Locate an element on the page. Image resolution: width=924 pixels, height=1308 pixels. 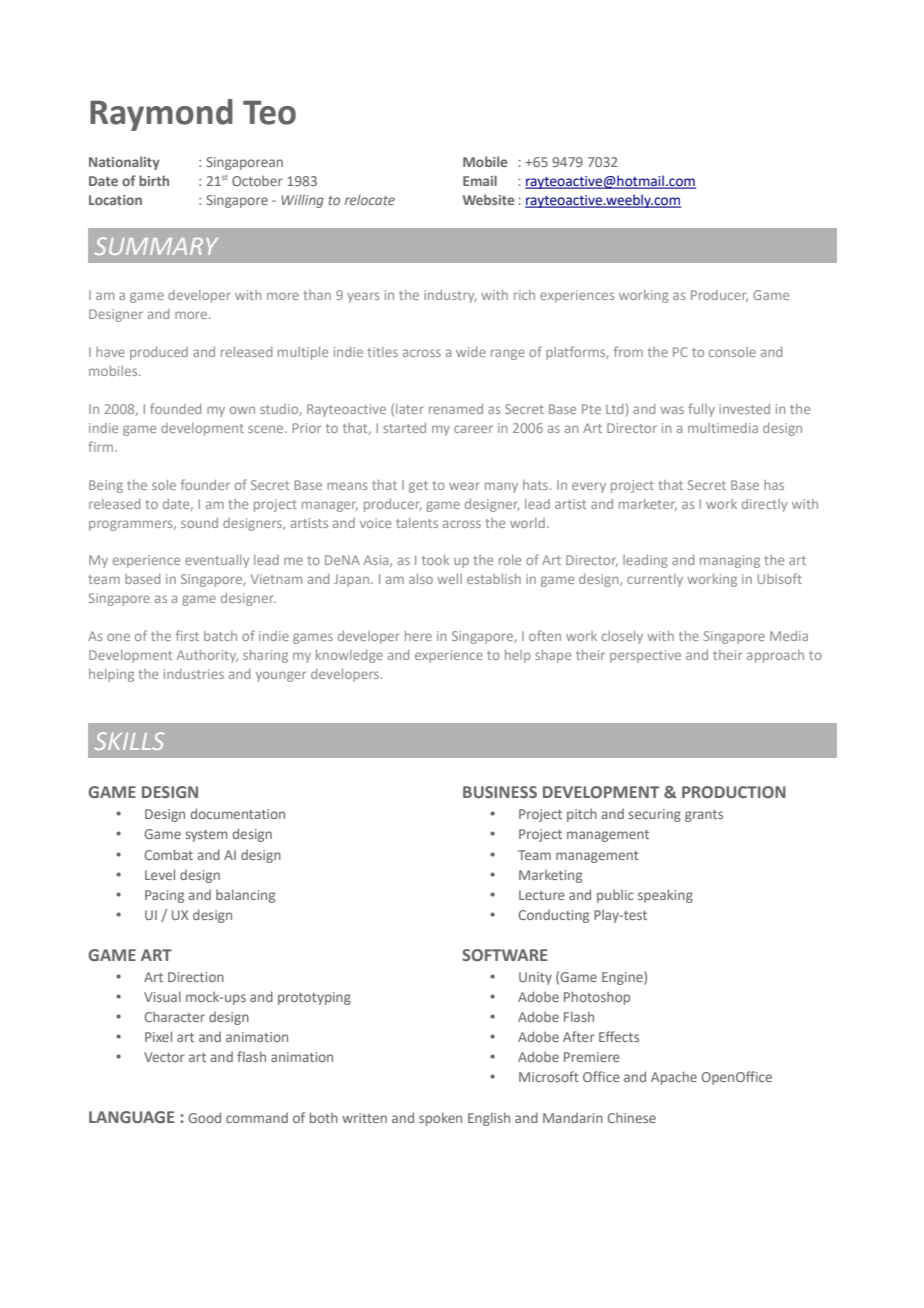
Good is located at coordinates (204, 1117).
